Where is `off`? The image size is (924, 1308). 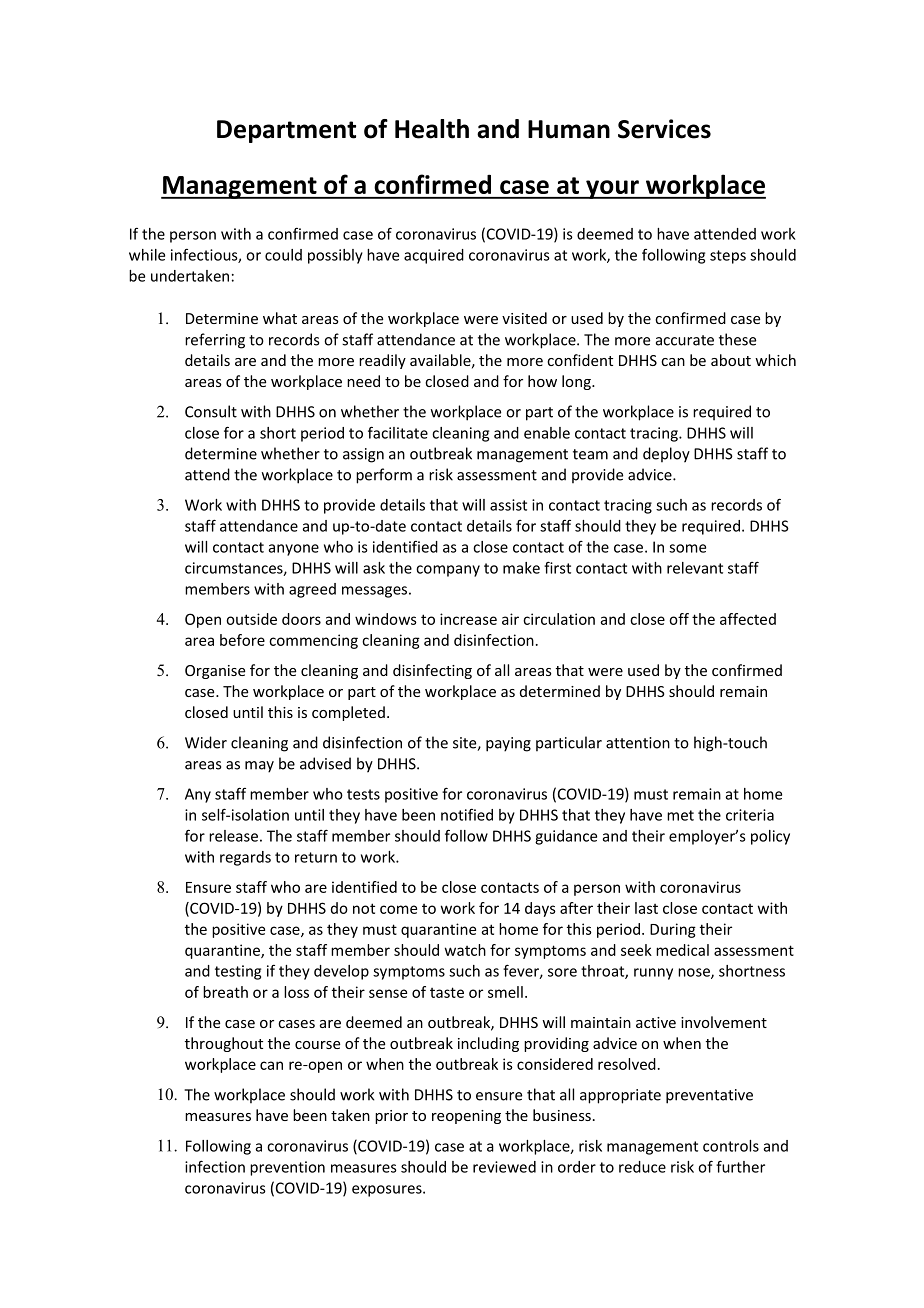
off is located at coordinates (679, 619).
